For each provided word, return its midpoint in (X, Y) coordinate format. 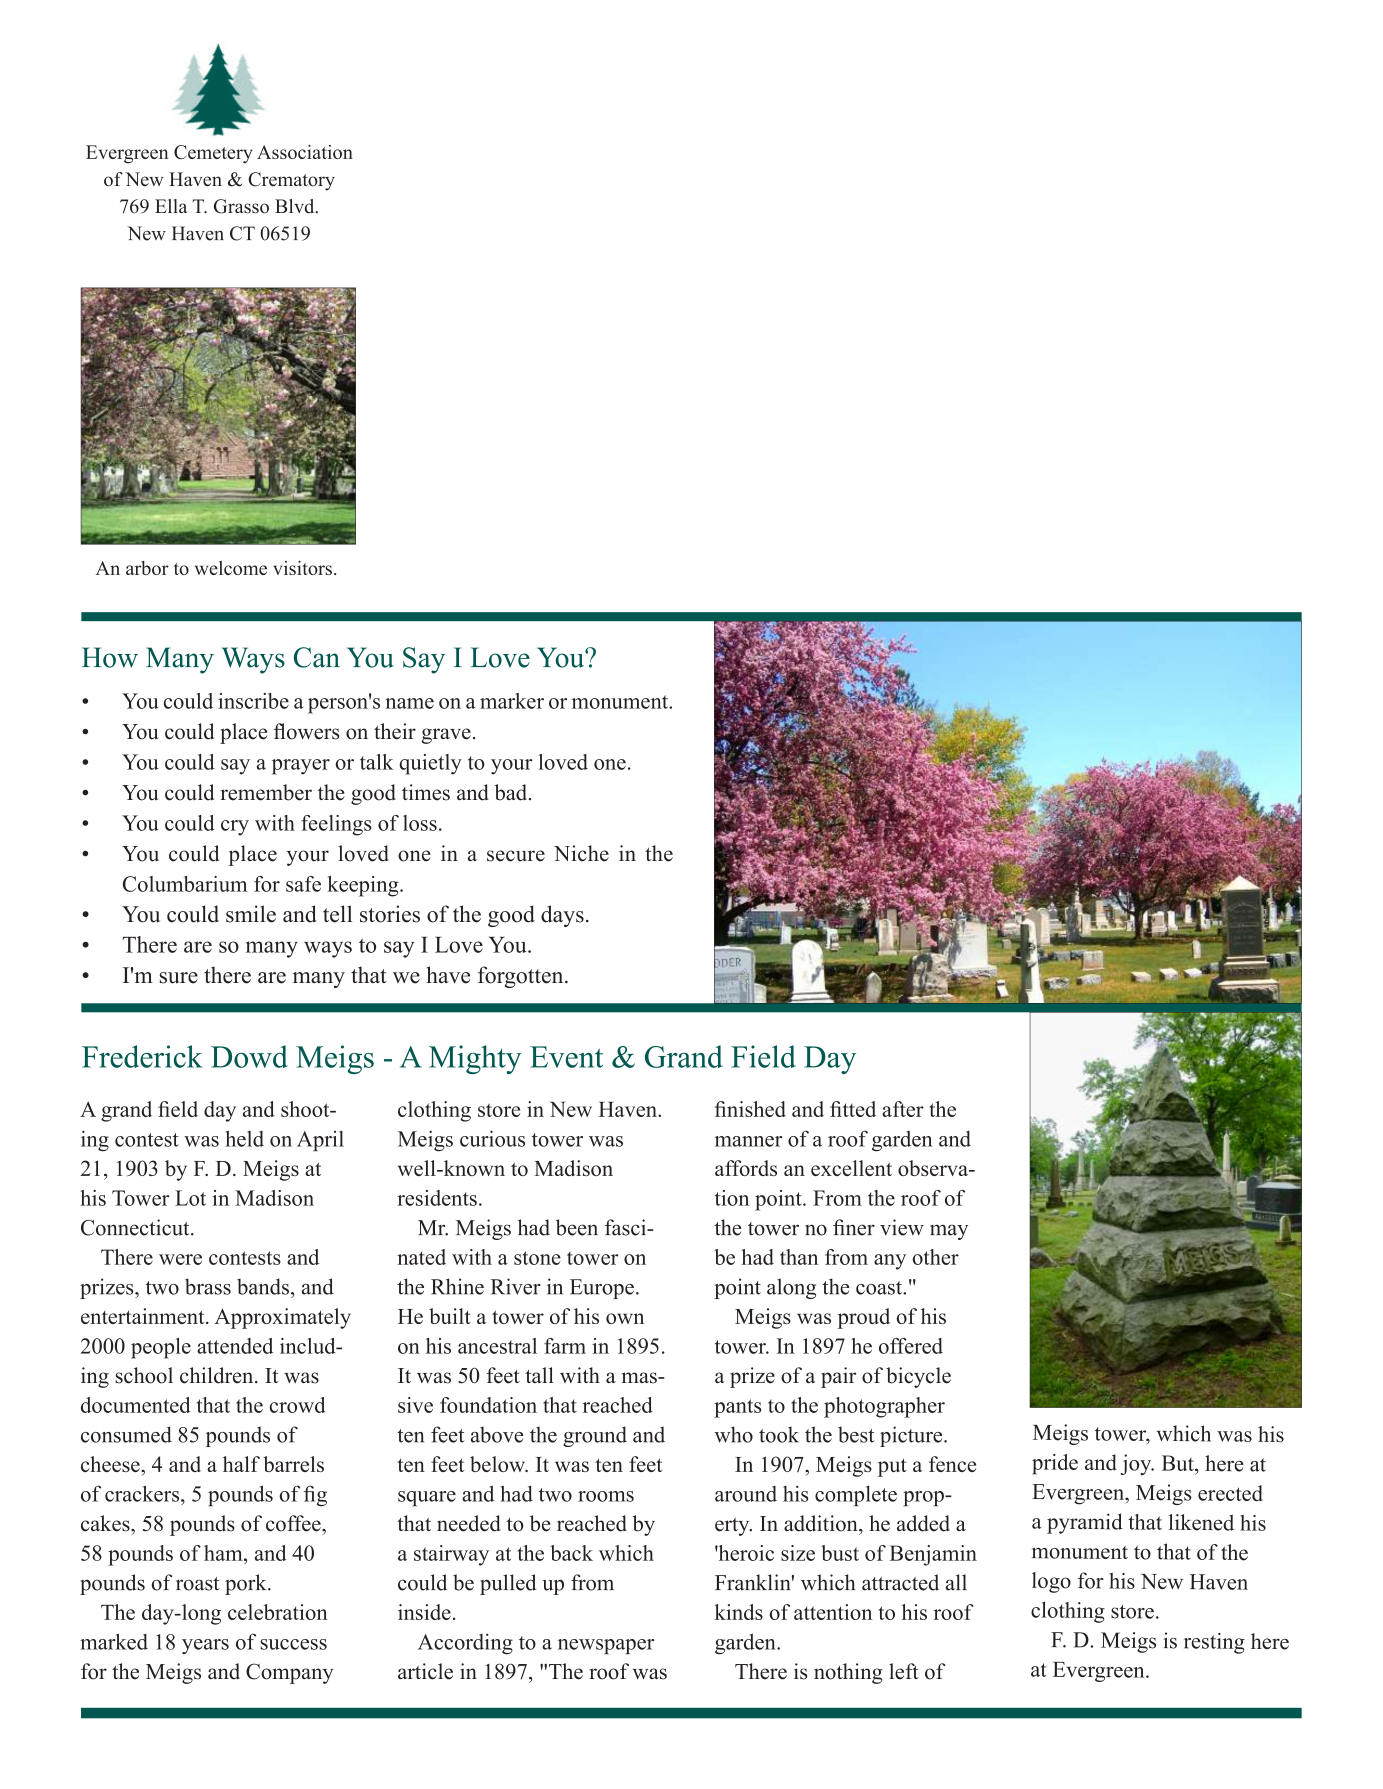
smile (251, 914)
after (903, 1109)
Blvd (296, 206)
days (562, 916)
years (205, 1646)
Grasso (241, 206)
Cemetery (213, 154)
